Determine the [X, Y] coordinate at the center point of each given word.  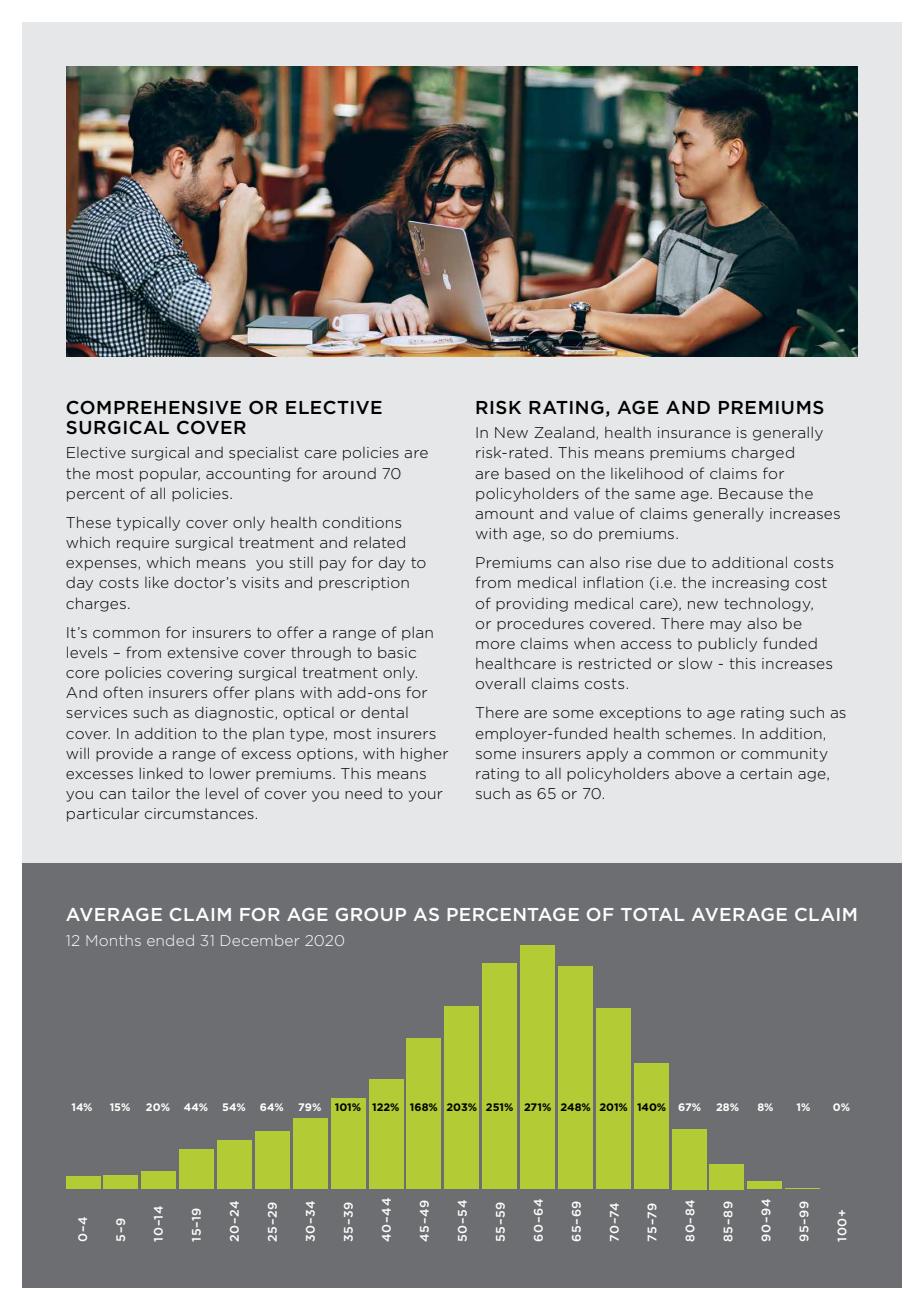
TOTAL [652, 914]
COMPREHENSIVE [153, 407]
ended [170, 940]
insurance [694, 432]
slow [696, 663]
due [672, 562]
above [698, 773]
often [123, 692]
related [379, 542]
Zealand [565, 433]
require [143, 544]
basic [397, 652]
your [425, 796]
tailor [151, 793]
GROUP [371, 914]
